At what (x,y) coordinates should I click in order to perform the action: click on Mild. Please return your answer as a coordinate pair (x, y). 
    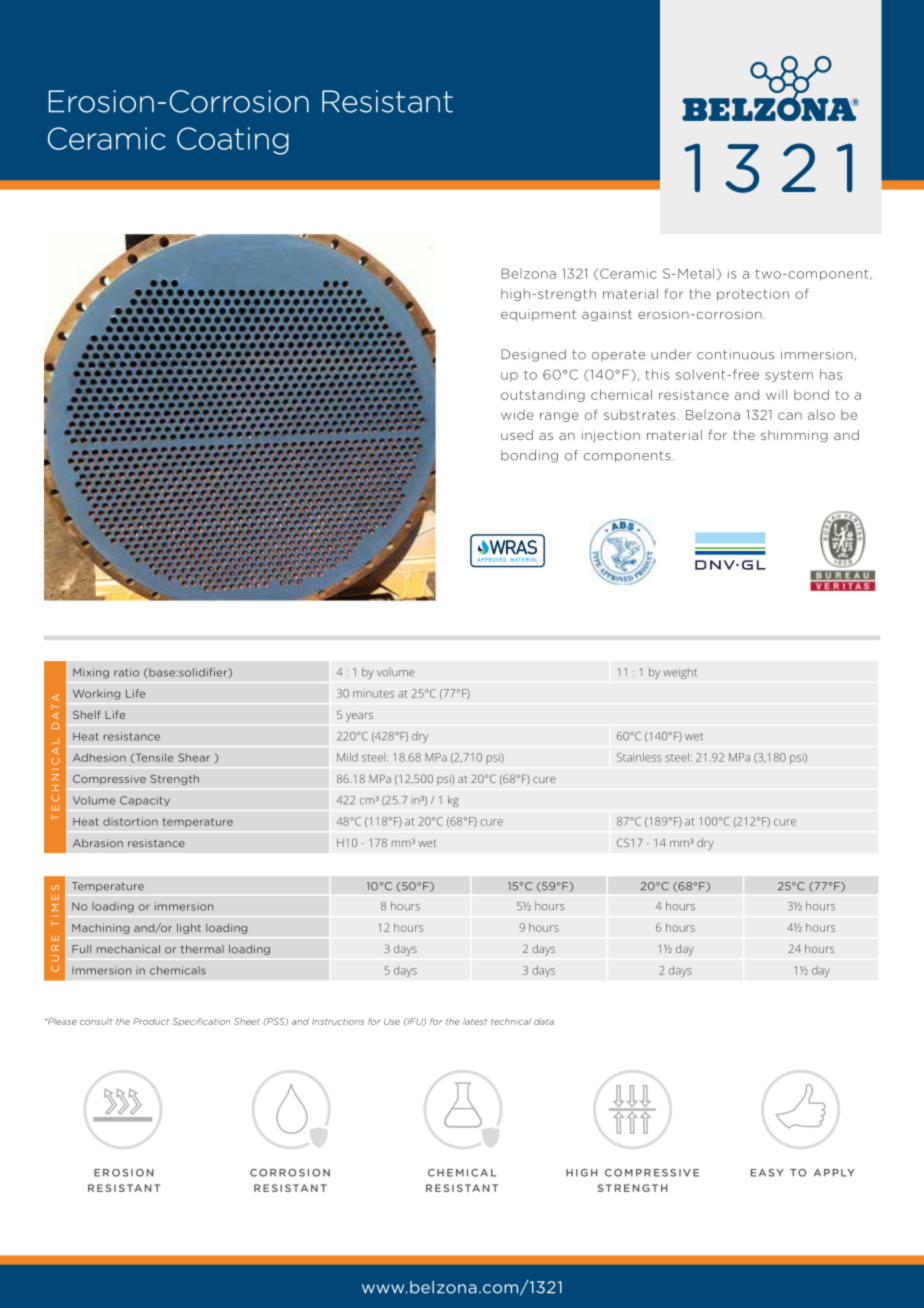
    Looking at the image, I should click on (347, 757).
